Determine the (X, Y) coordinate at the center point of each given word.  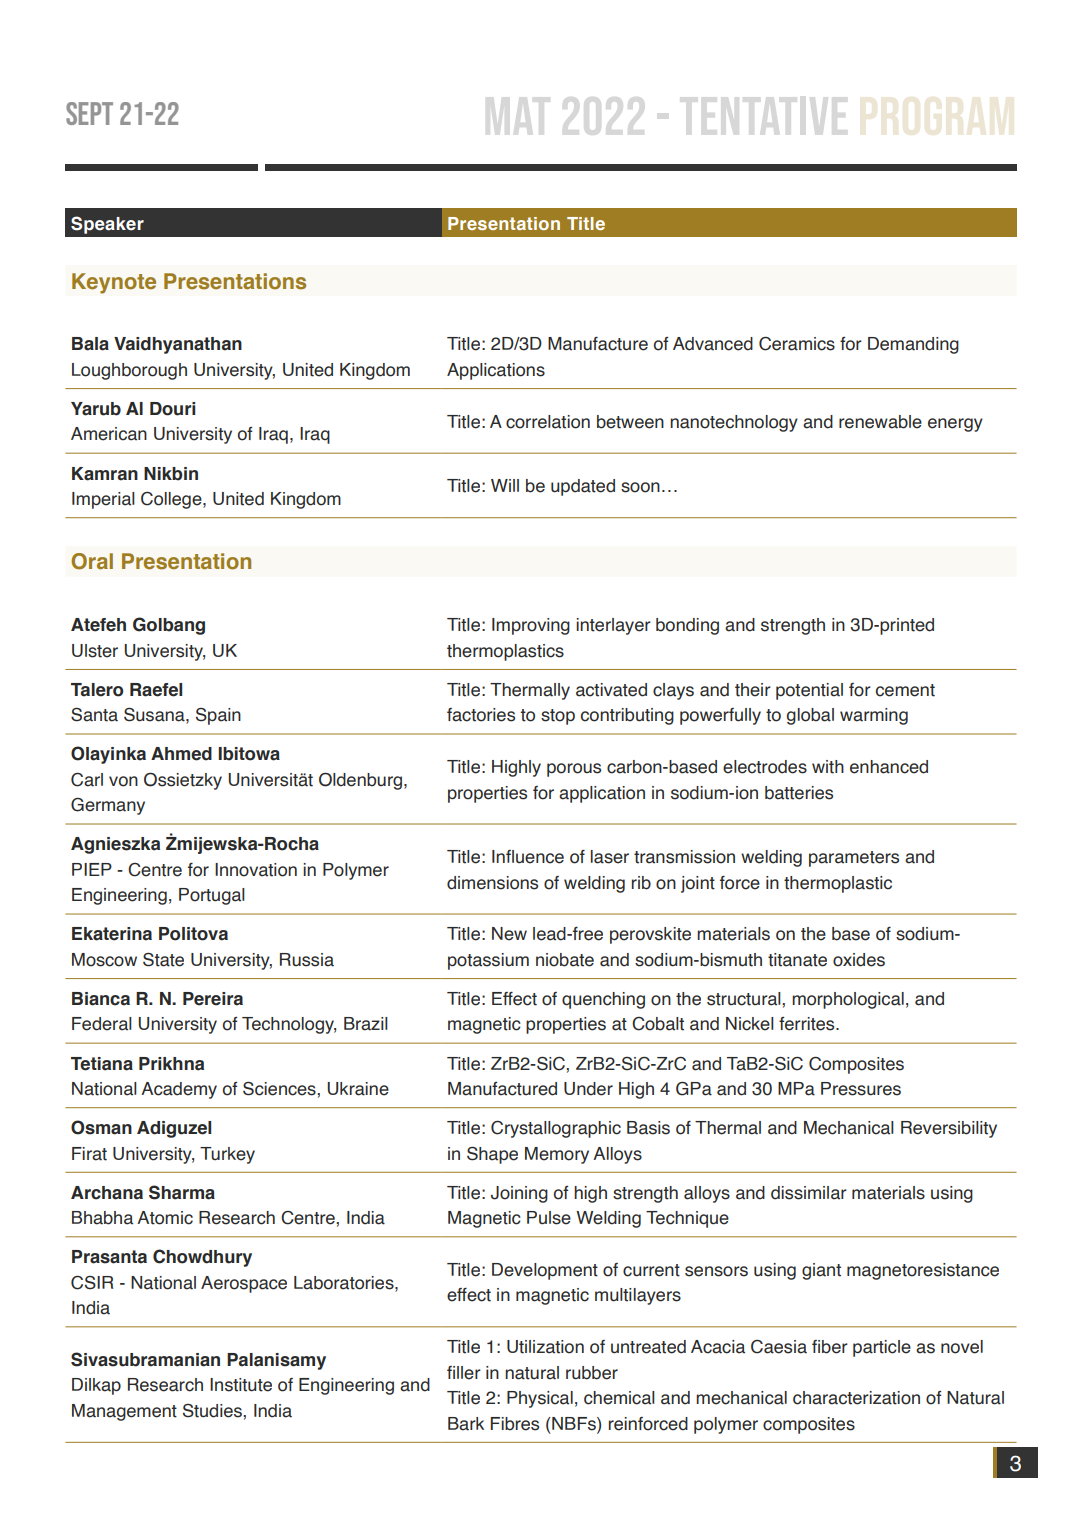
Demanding (913, 345)
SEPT (89, 113)
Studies (213, 1411)
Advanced (713, 344)
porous (574, 770)
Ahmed (181, 754)
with (828, 767)
